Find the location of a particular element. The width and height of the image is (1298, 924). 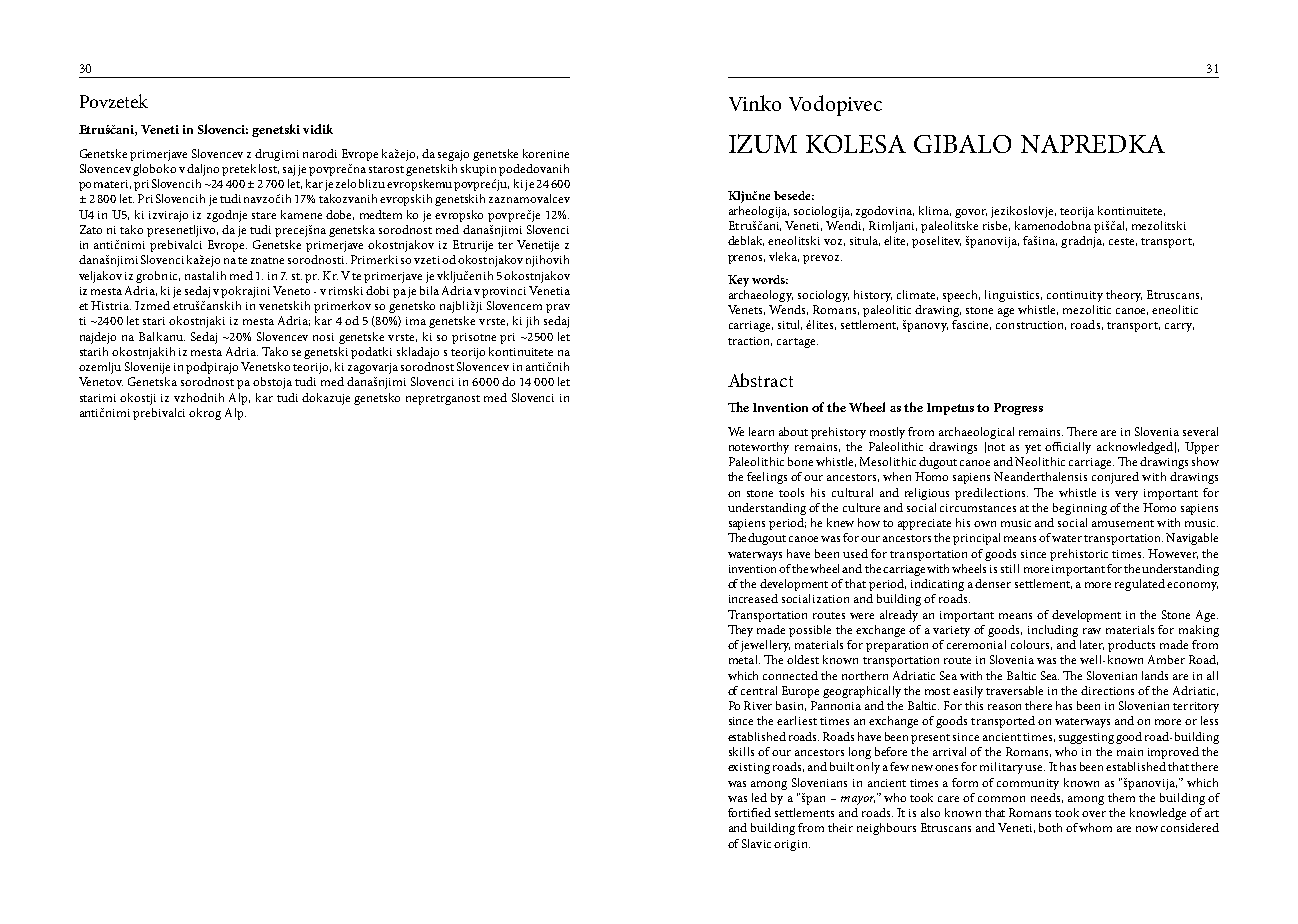

fortified is located at coordinates (749, 812).
